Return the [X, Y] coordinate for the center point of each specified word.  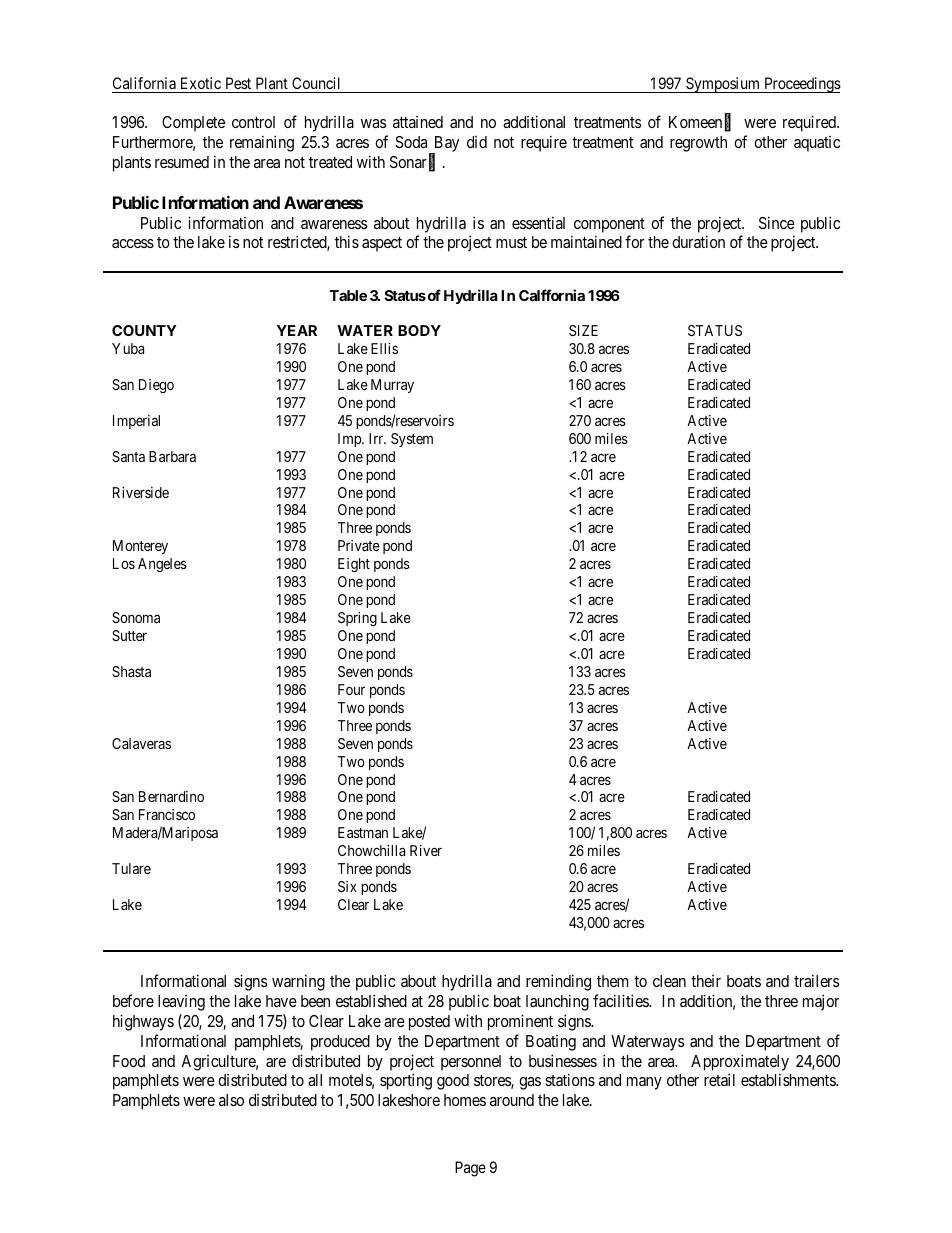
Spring [357, 619]
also [231, 1100]
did [477, 142]
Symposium [723, 85]
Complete [193, 124]
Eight [354, 565]
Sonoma [136, 617]
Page [470, 1169]
